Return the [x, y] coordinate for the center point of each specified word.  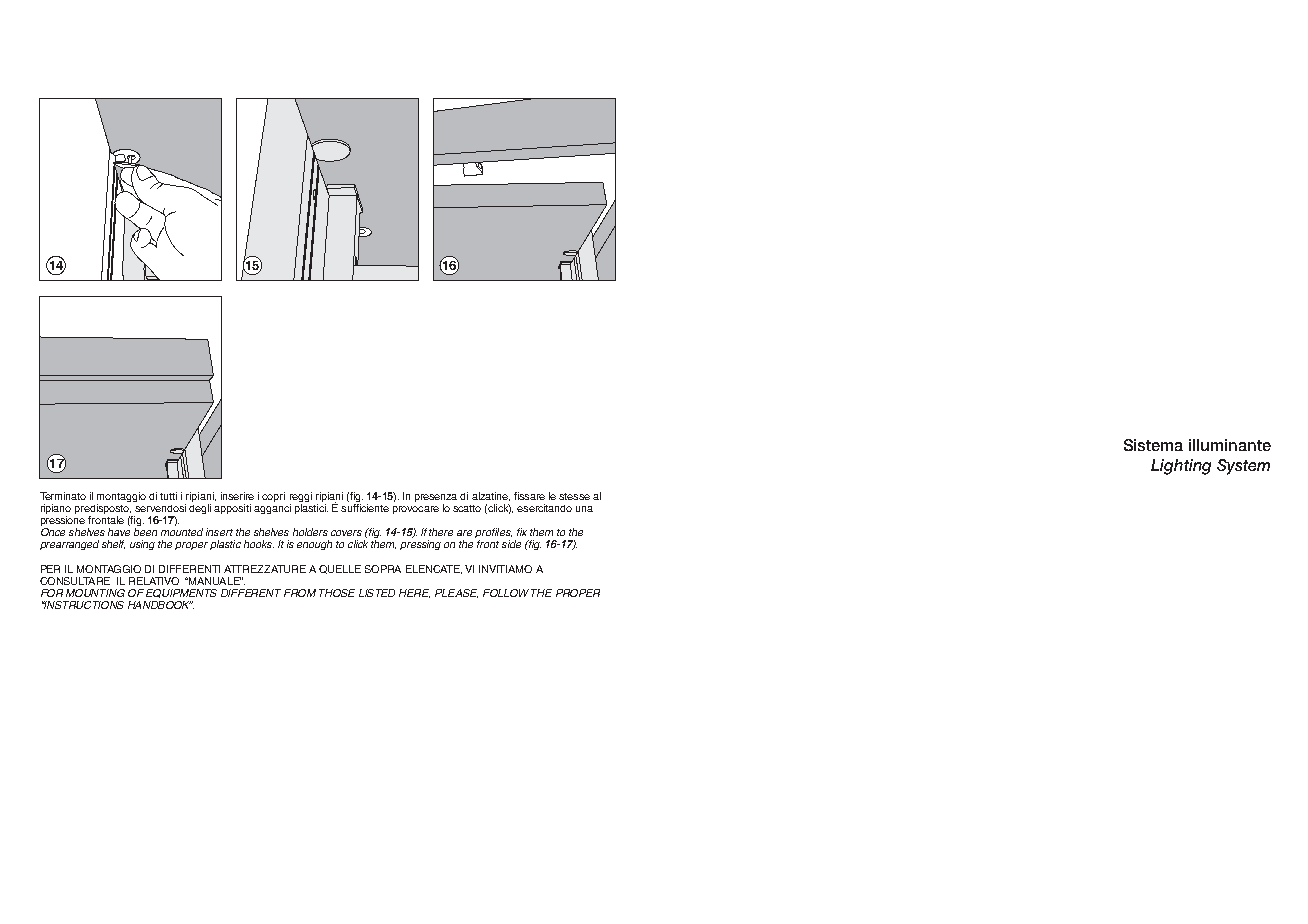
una [584, 509]
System [1243, 467]
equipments [181, 593]
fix [522, 532]
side [511, 544]
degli [200, 509]
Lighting [1181, 467]
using [142, 545]
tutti [168, 496]
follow [506, 593]
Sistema [1153, 445]
